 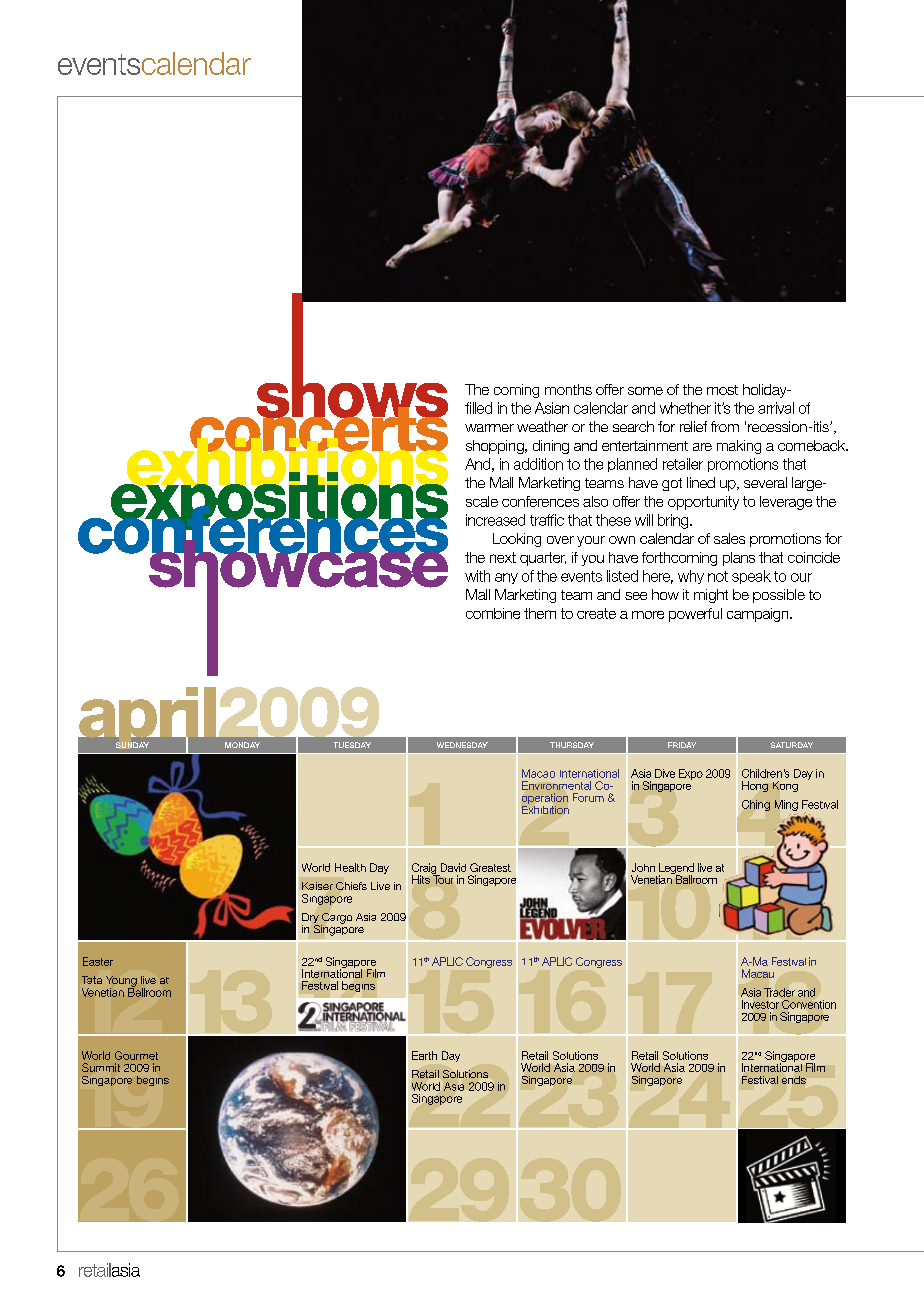 I want to click on warmer, so click(x=489, y=428).
